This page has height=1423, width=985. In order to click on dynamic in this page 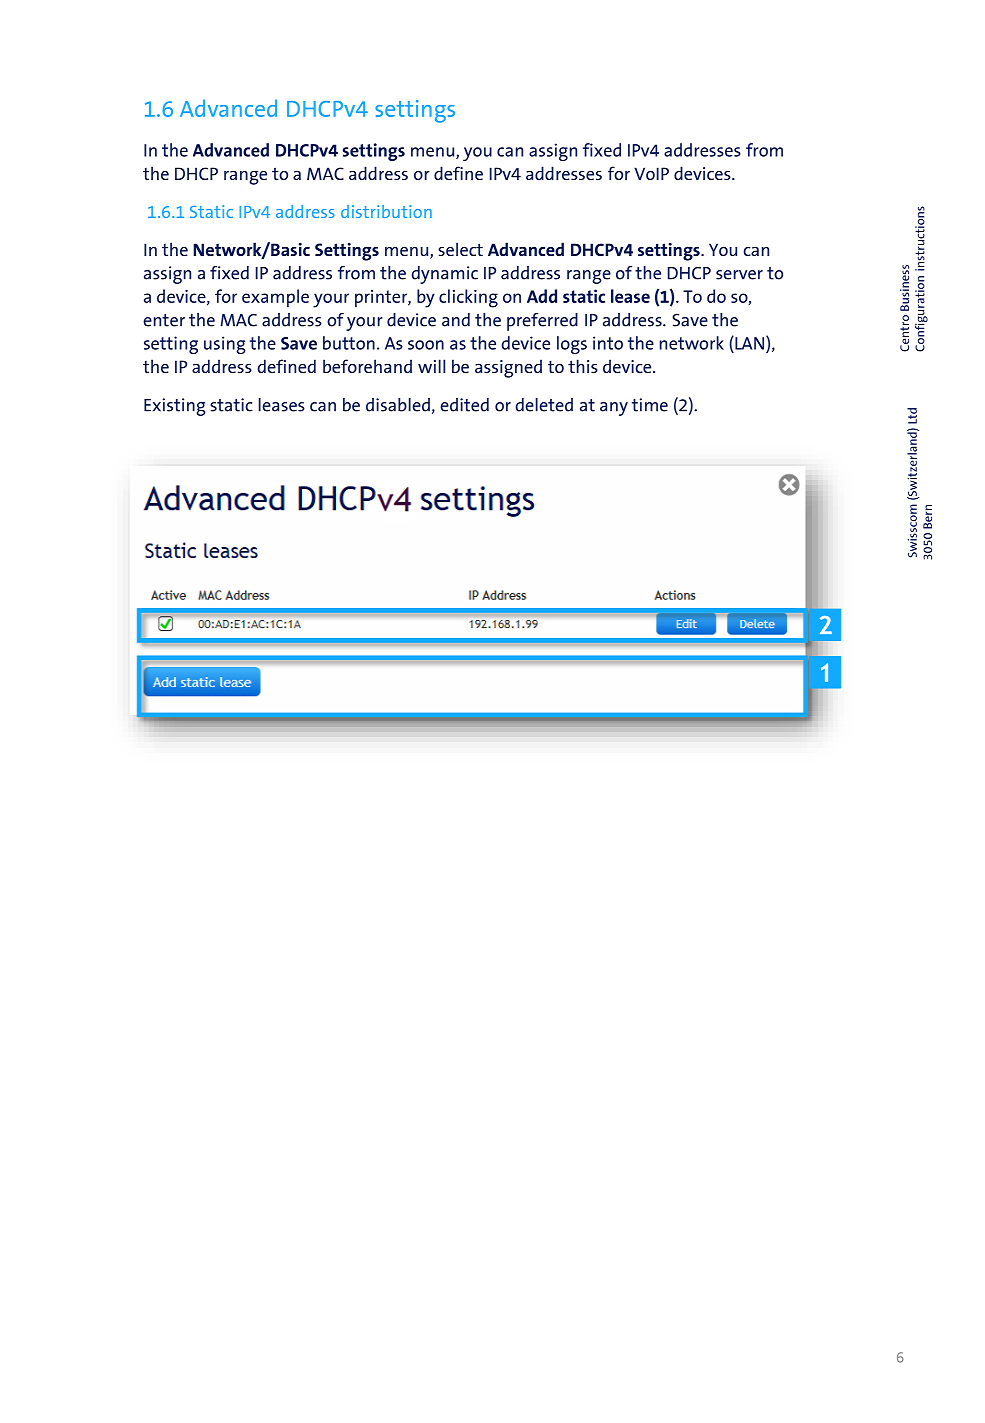, I will do `click(445, 275)`.
